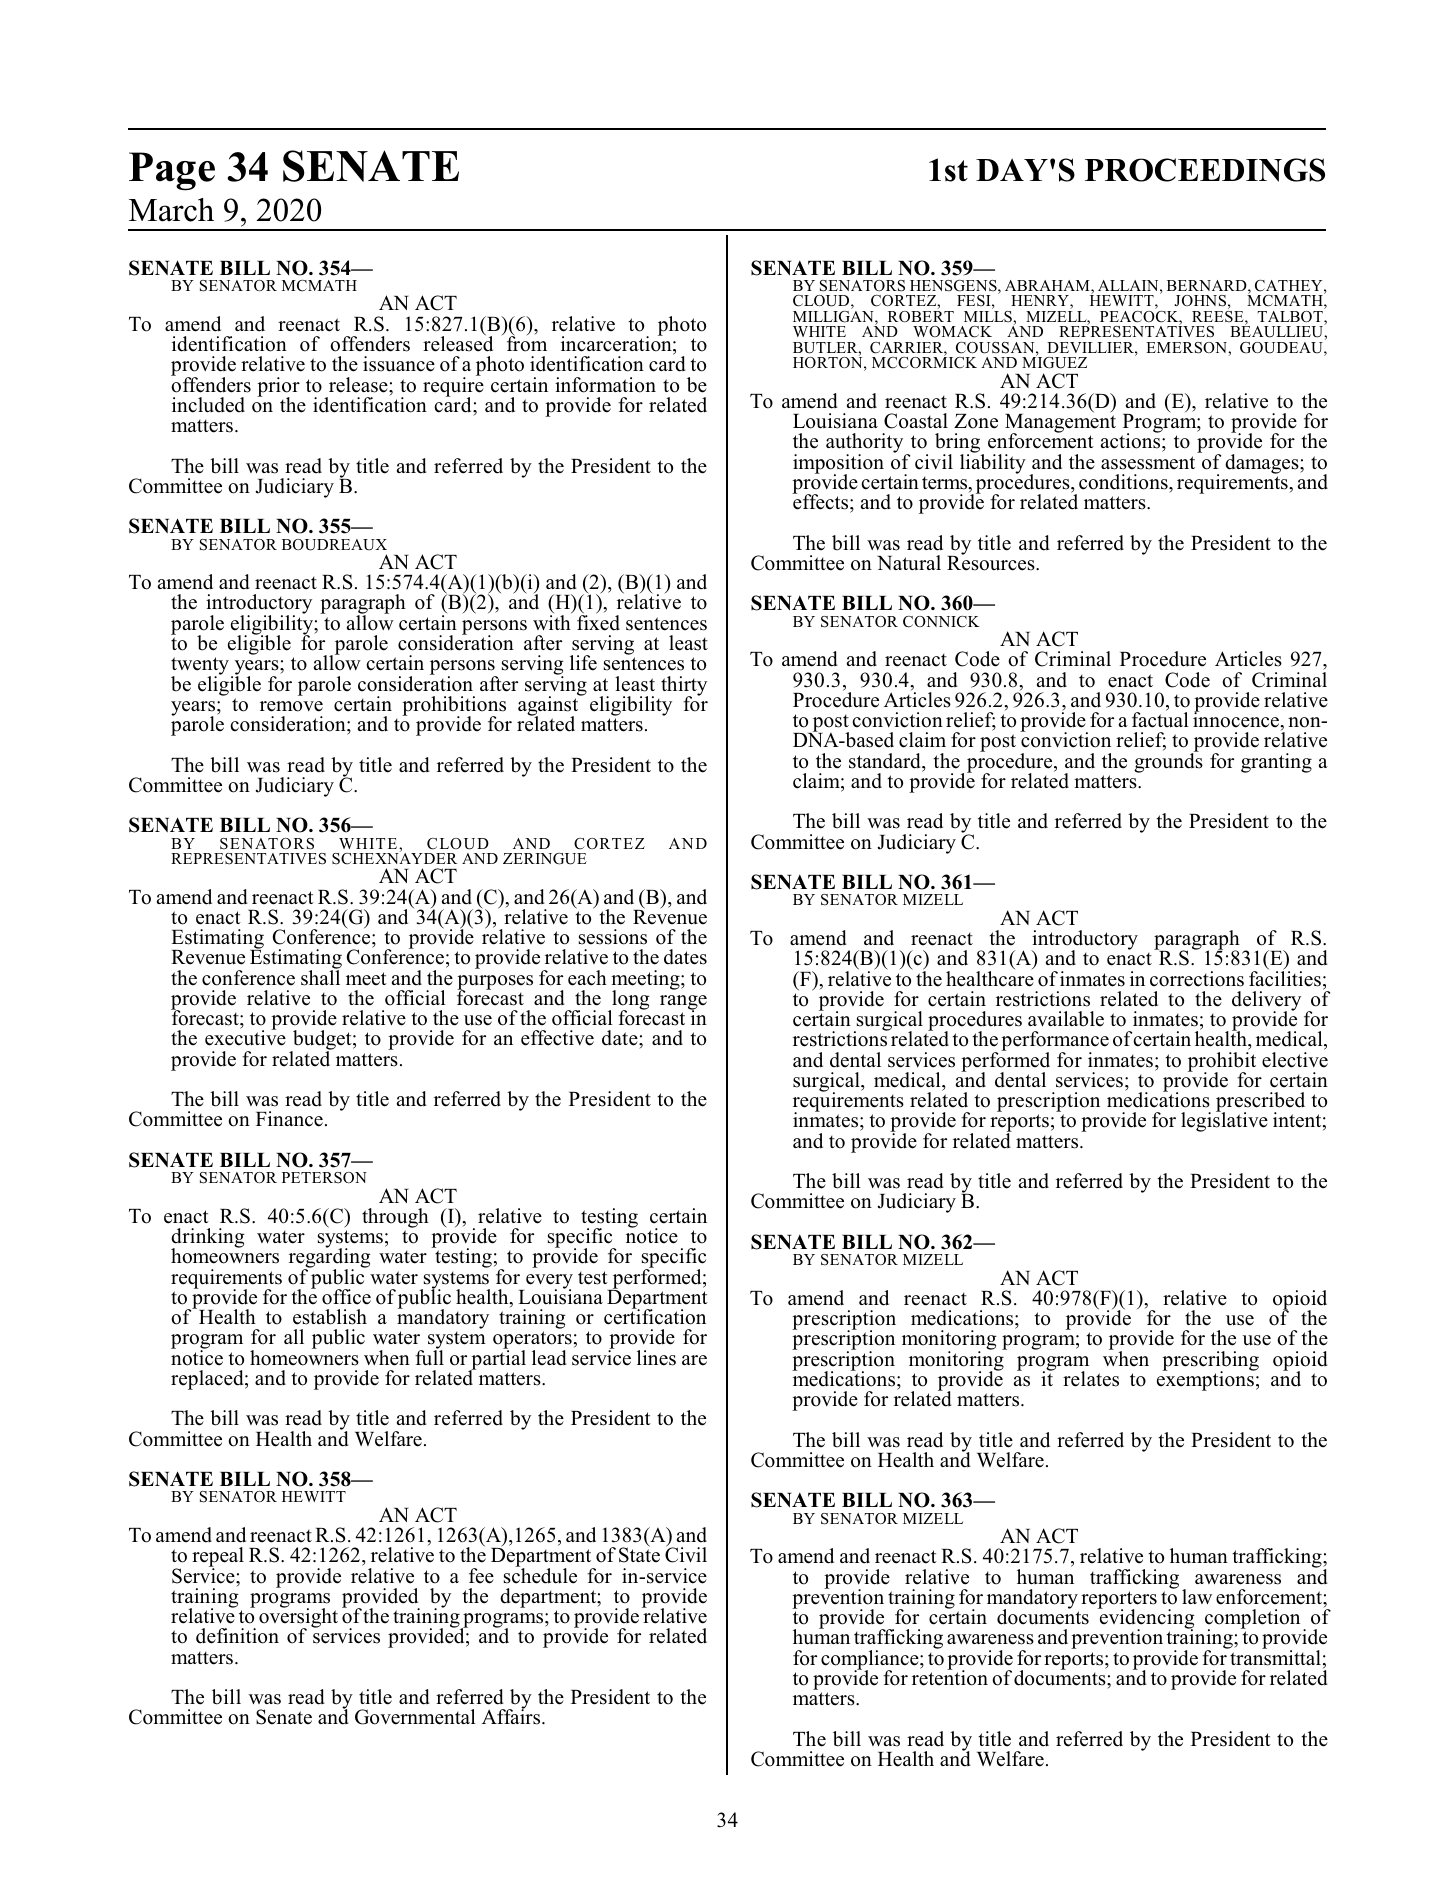 This screenshot has height=1883, width=1455. I want to click on March, so click(171, 210).
